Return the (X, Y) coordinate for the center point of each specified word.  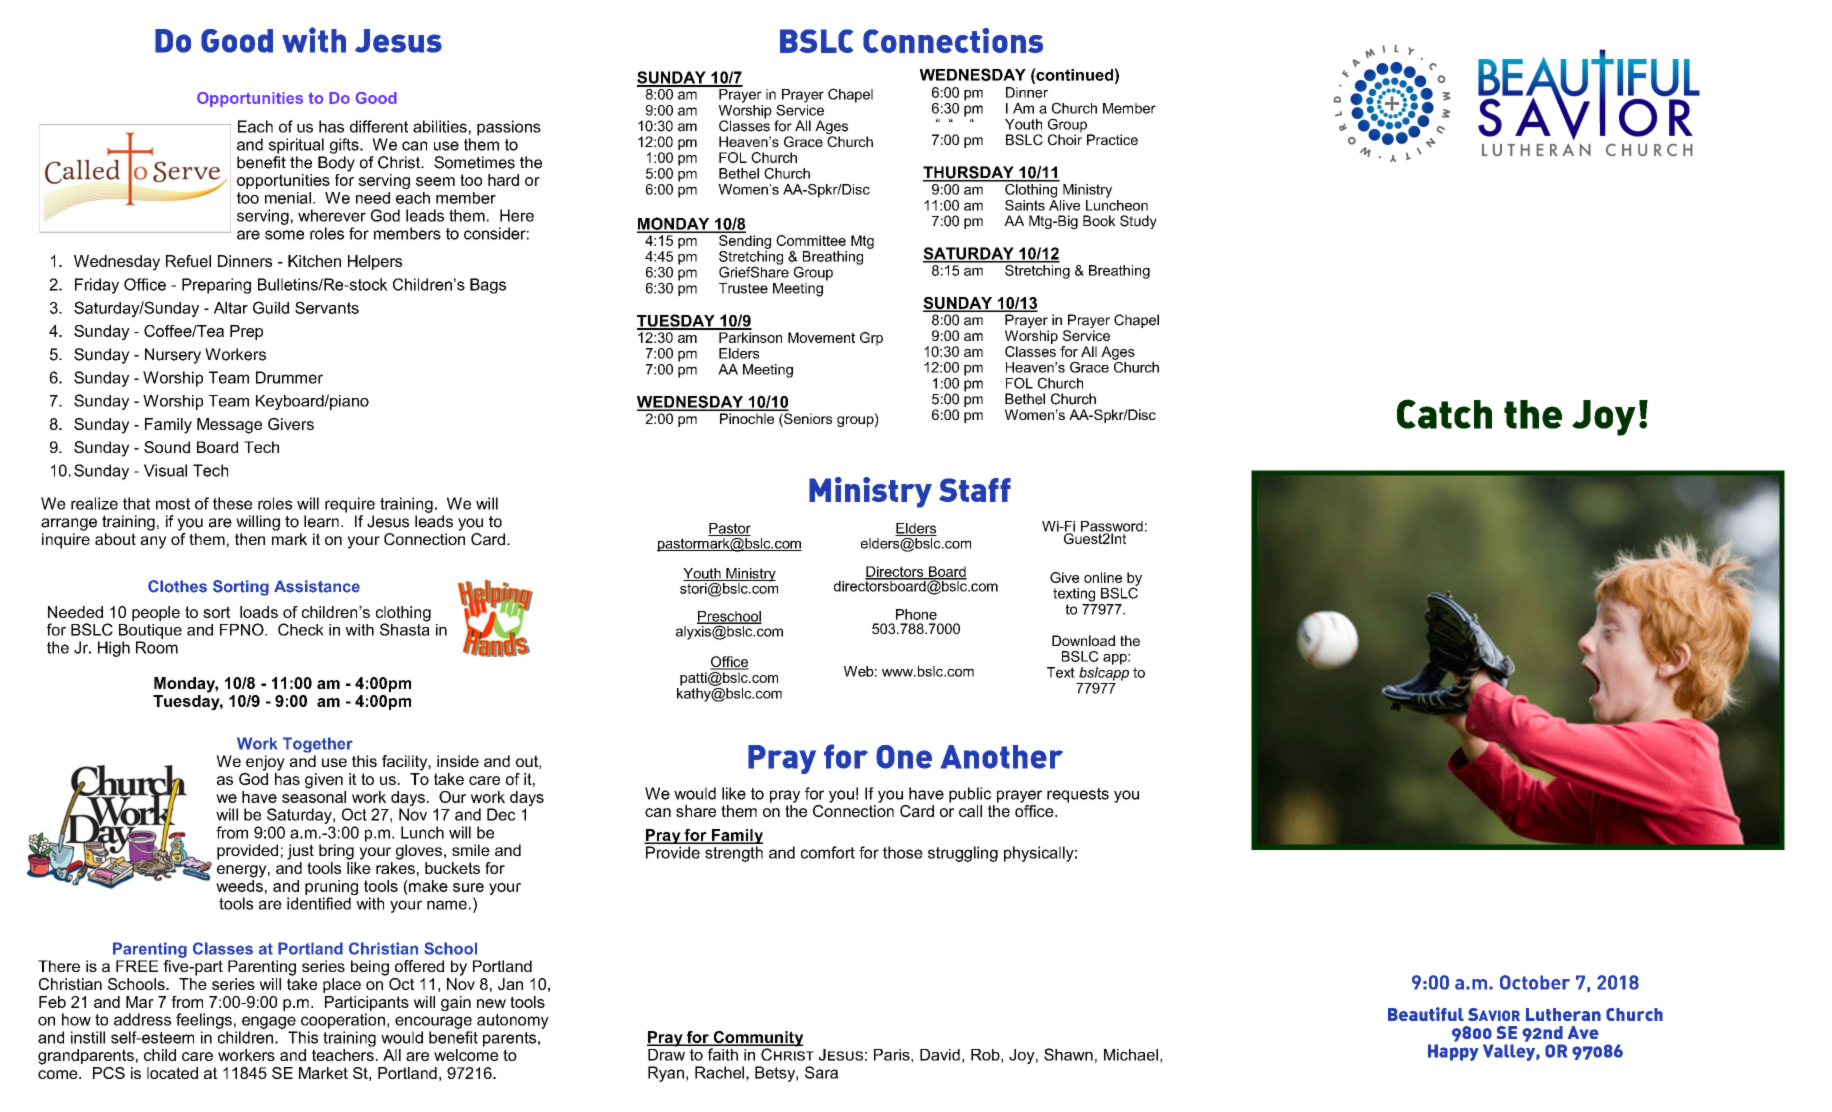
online (1103, 577)
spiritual (296, 146)
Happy (1453, 1052)
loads (259, 612)
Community (757, 1040)
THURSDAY (969, 173)
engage (269, 1022)
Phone (916, 614)
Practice (1112, 139)
